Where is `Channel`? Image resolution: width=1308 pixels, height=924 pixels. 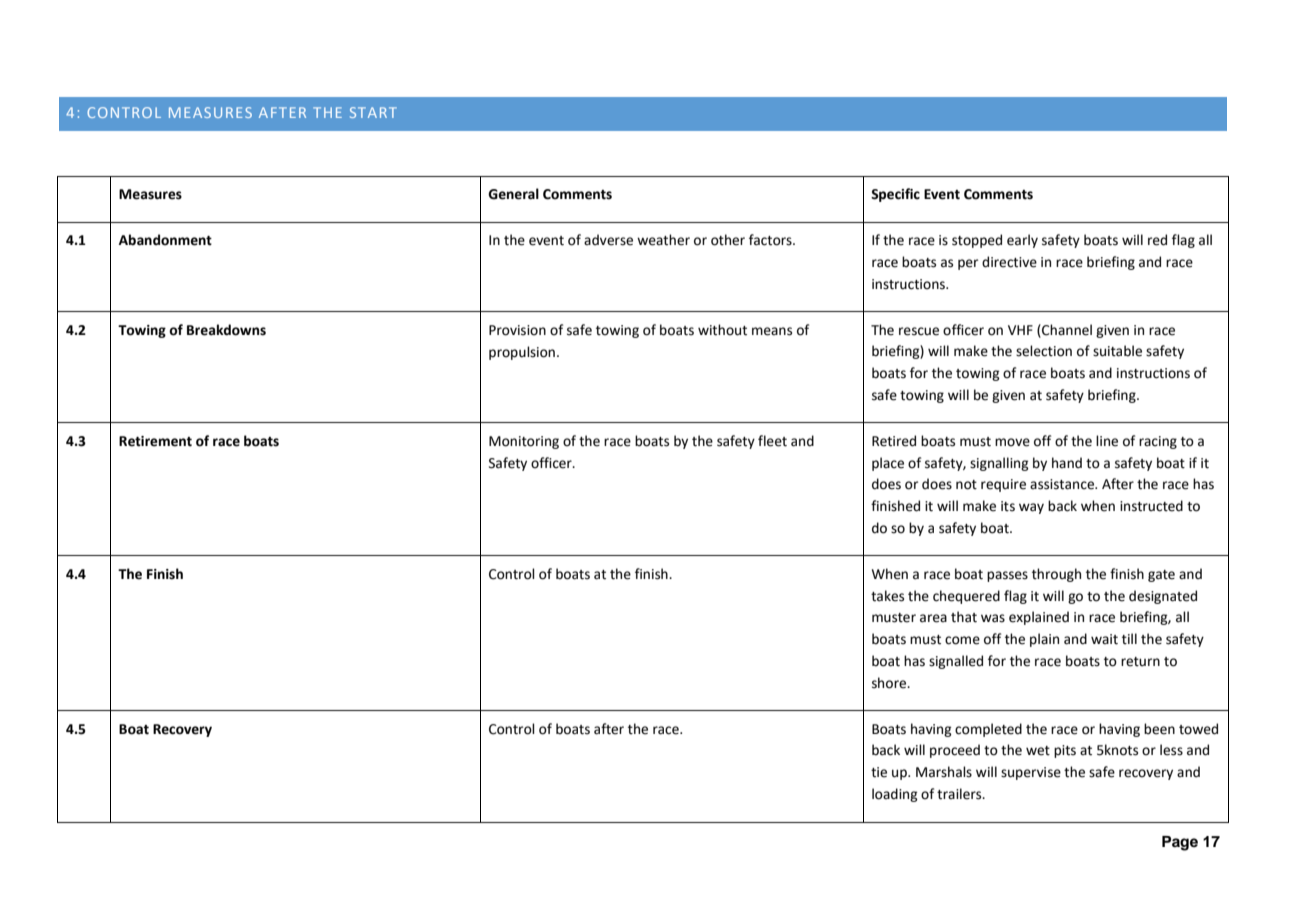
Channel is located at coordinates (1066, 330).
